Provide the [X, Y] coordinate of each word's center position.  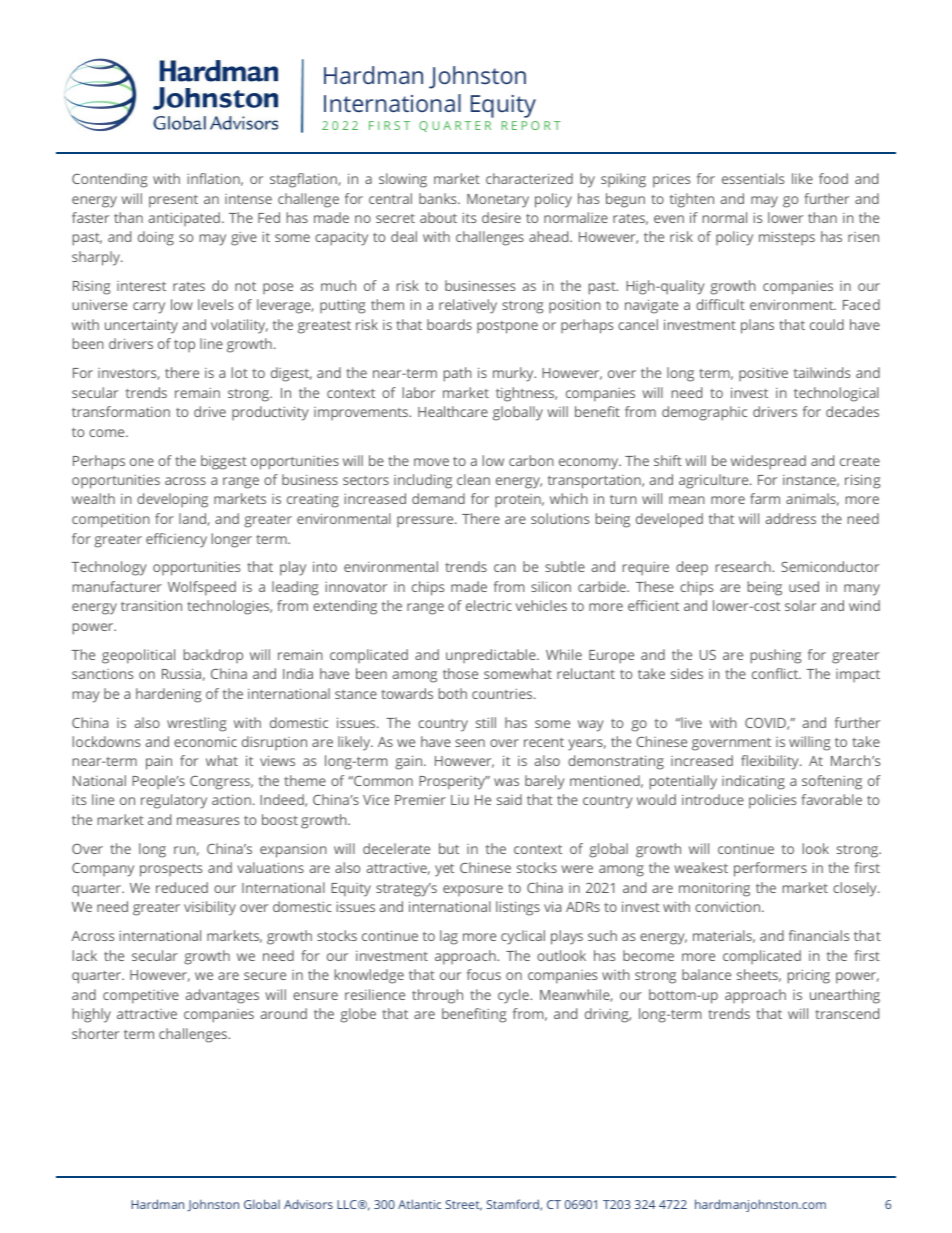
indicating [753, 782]
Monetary [498, 201]
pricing [809, 976]
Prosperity [453, 783]
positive [763, 374]
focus [484, 974]
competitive [141, 997]
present [173, 201]
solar [800, 605]
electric [489, 605]
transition [151, 605]
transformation [121, 411]
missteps [787, 238]
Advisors [308, 1204]
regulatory [174, 801]
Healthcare [453, 411]
